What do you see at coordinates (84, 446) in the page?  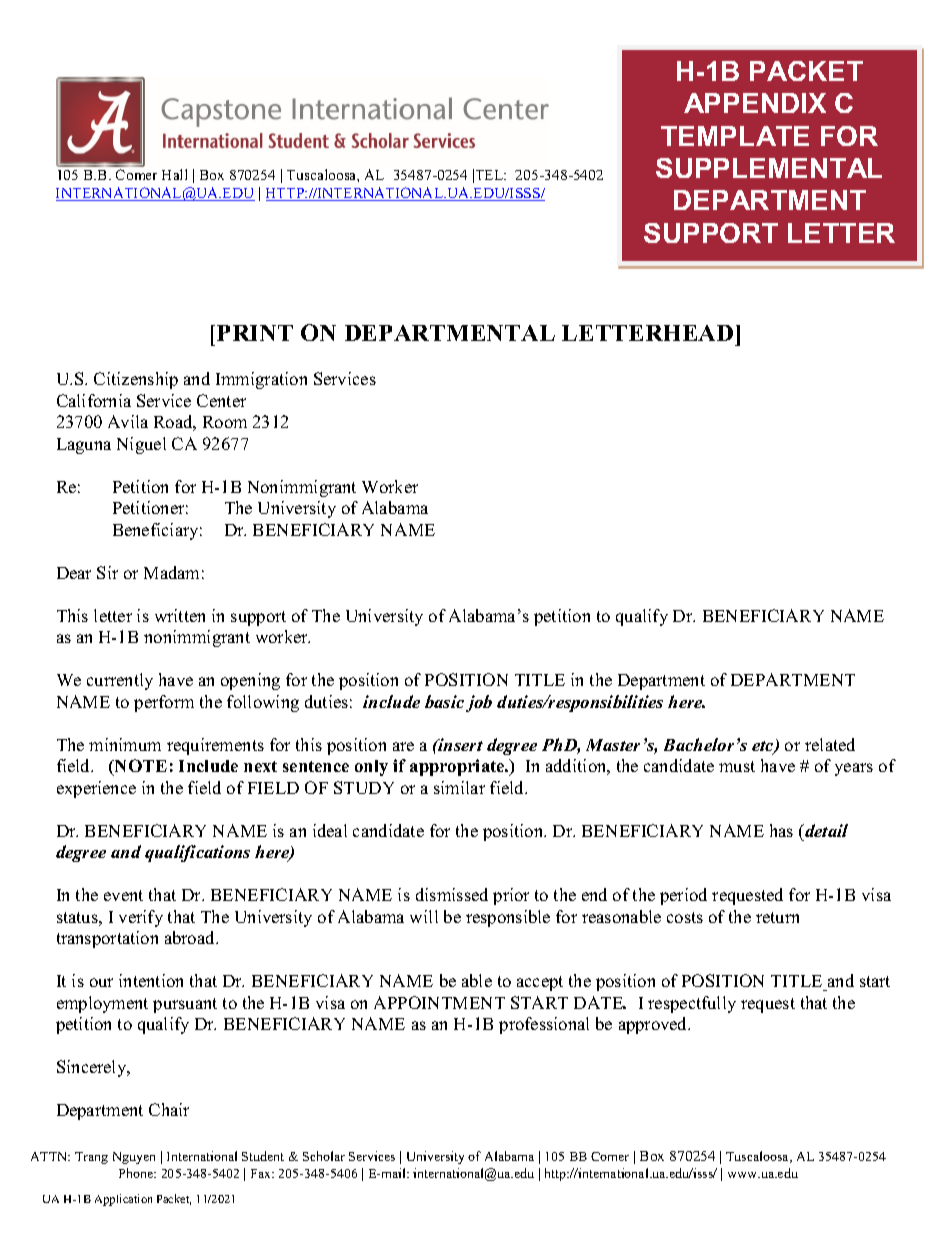 I see `Laguna` at bounding box center [84, 446].
